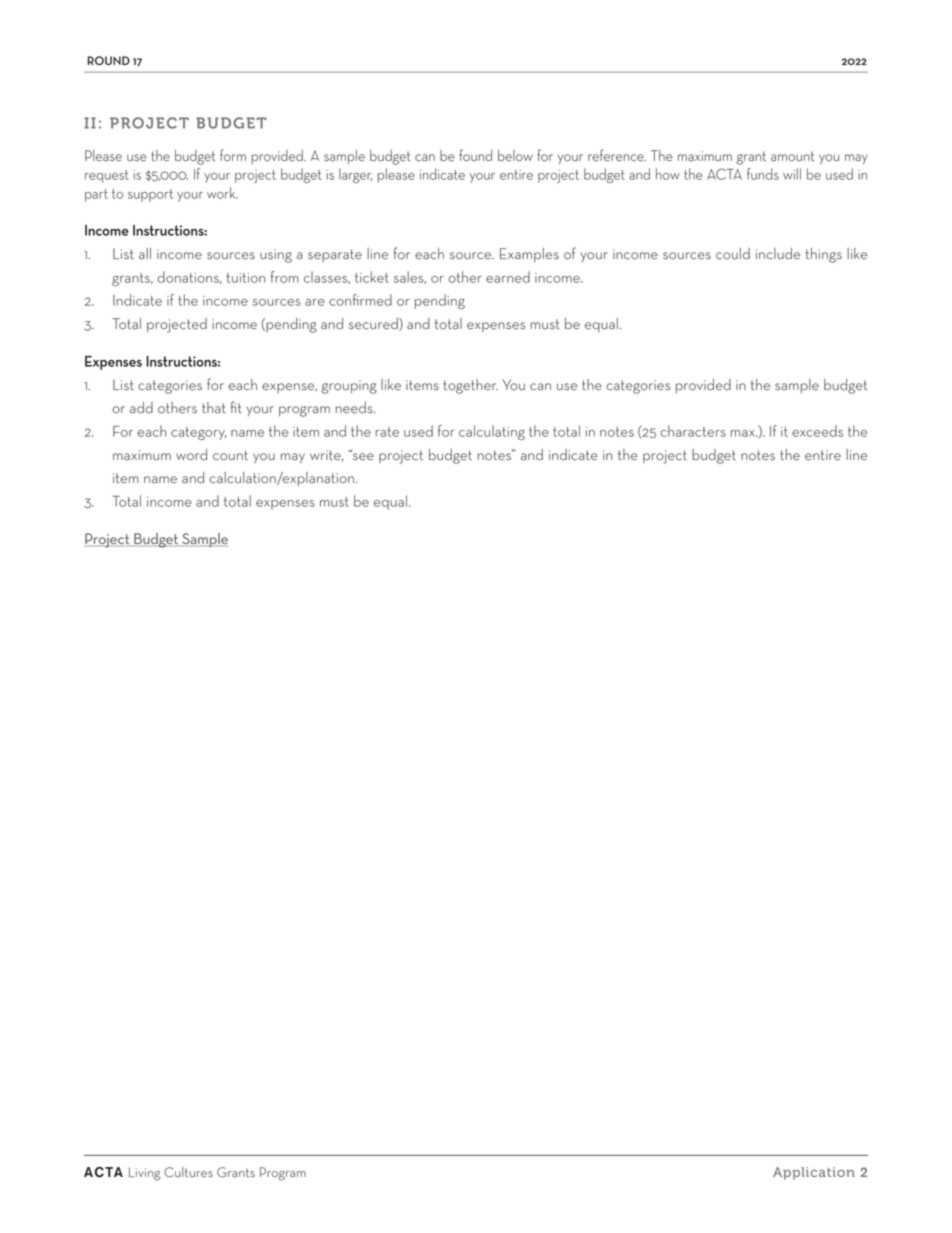 The height and width of the image is (1233, 952). What do you see at coordinates (492, 432) in the image?
I see `calculating` at bounding box center [492, 432].
